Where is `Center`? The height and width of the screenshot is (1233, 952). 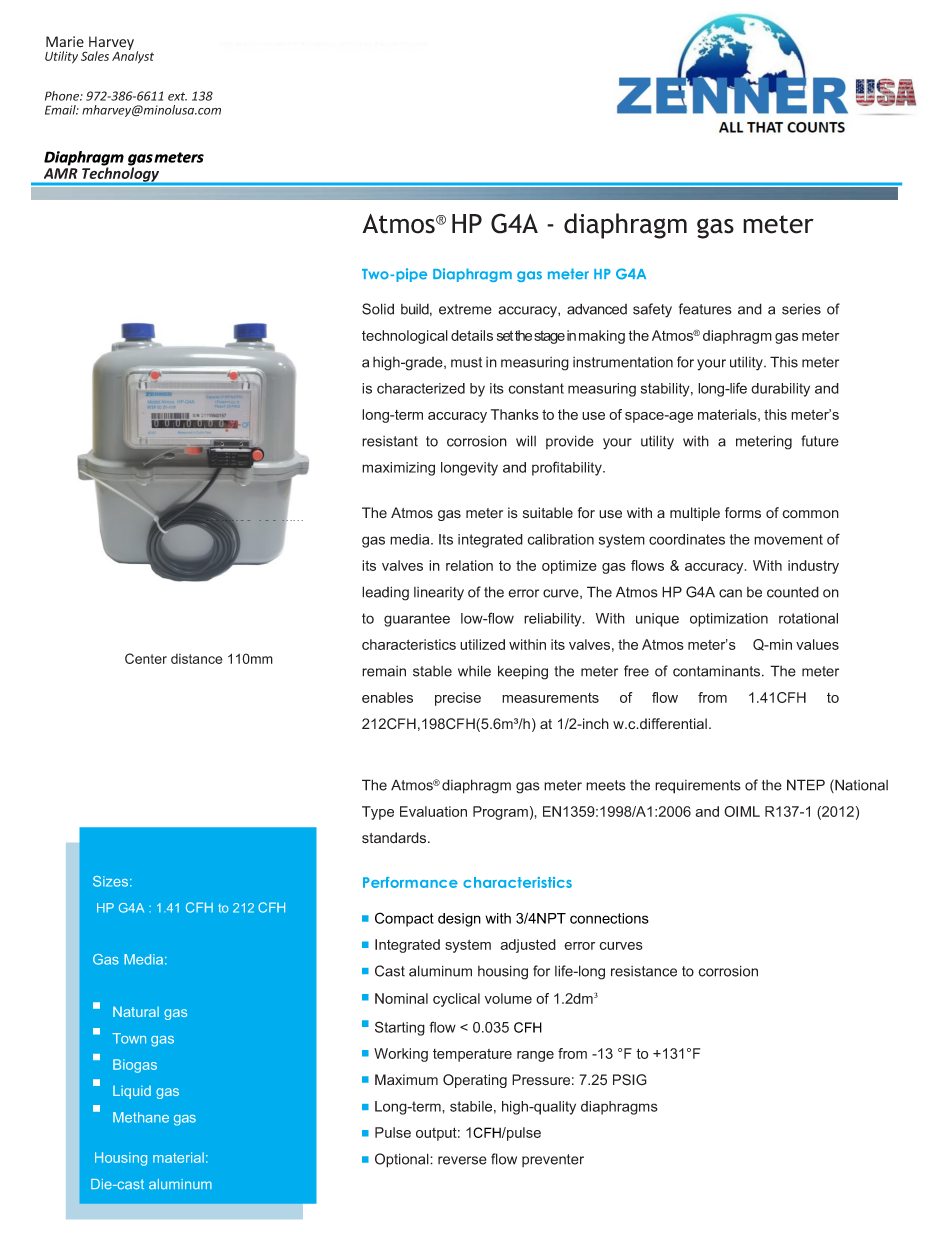 Center is located at coordinates (146, 658).
